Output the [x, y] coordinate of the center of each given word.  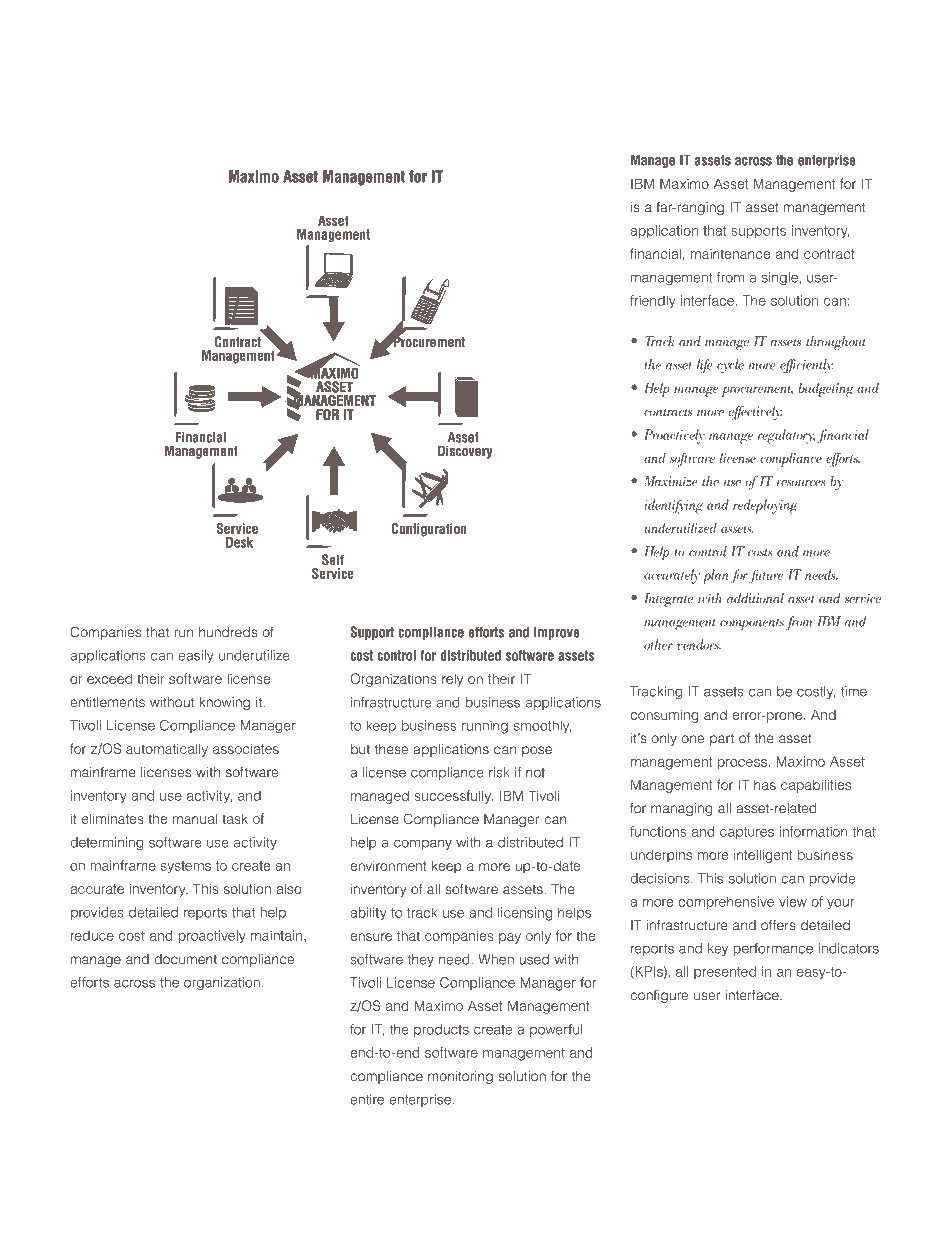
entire [367, 1099]
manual [195, 819]
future [766, 576]
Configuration [429, 530]
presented [725, 972]
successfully [453, 797]
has [765, 785]
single [781, 279]
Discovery [465, 452]
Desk [239, 542]
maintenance [730, 254]
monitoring [460, 1077]
